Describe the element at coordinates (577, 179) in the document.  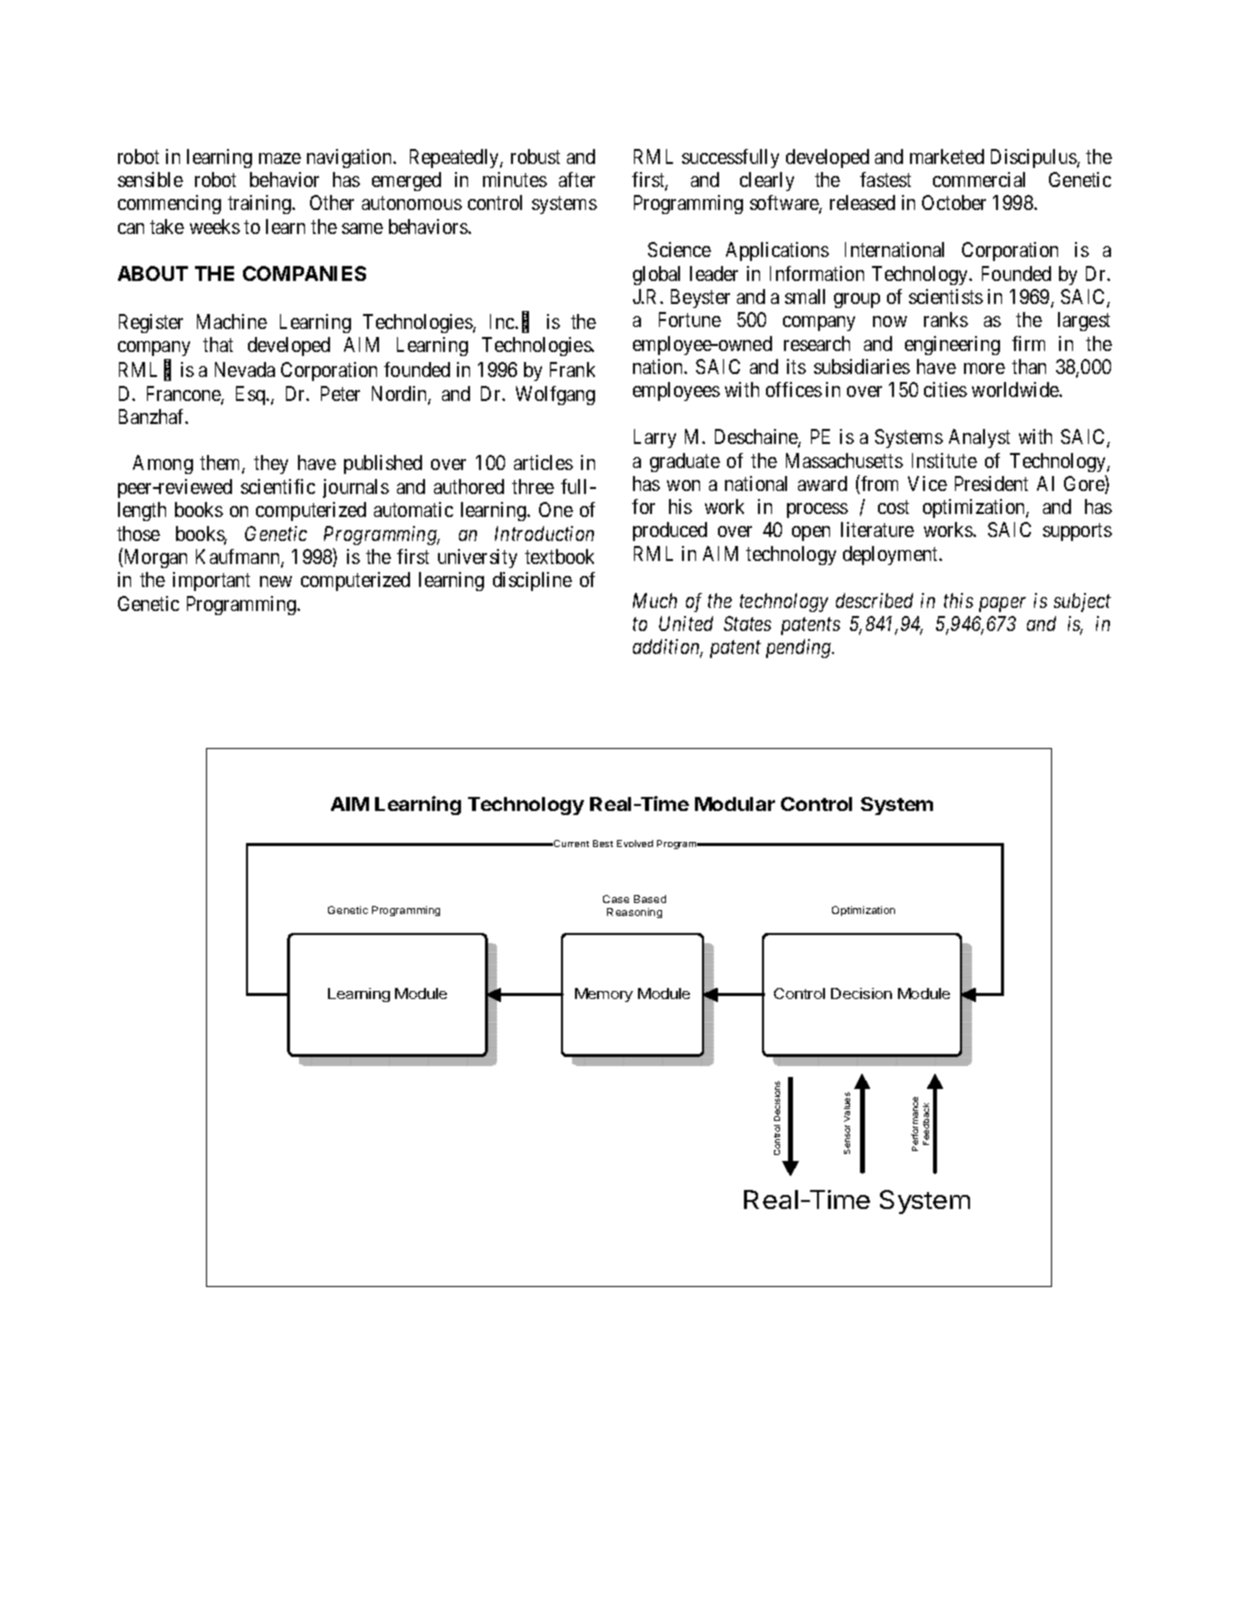
I see `after` at that location.
